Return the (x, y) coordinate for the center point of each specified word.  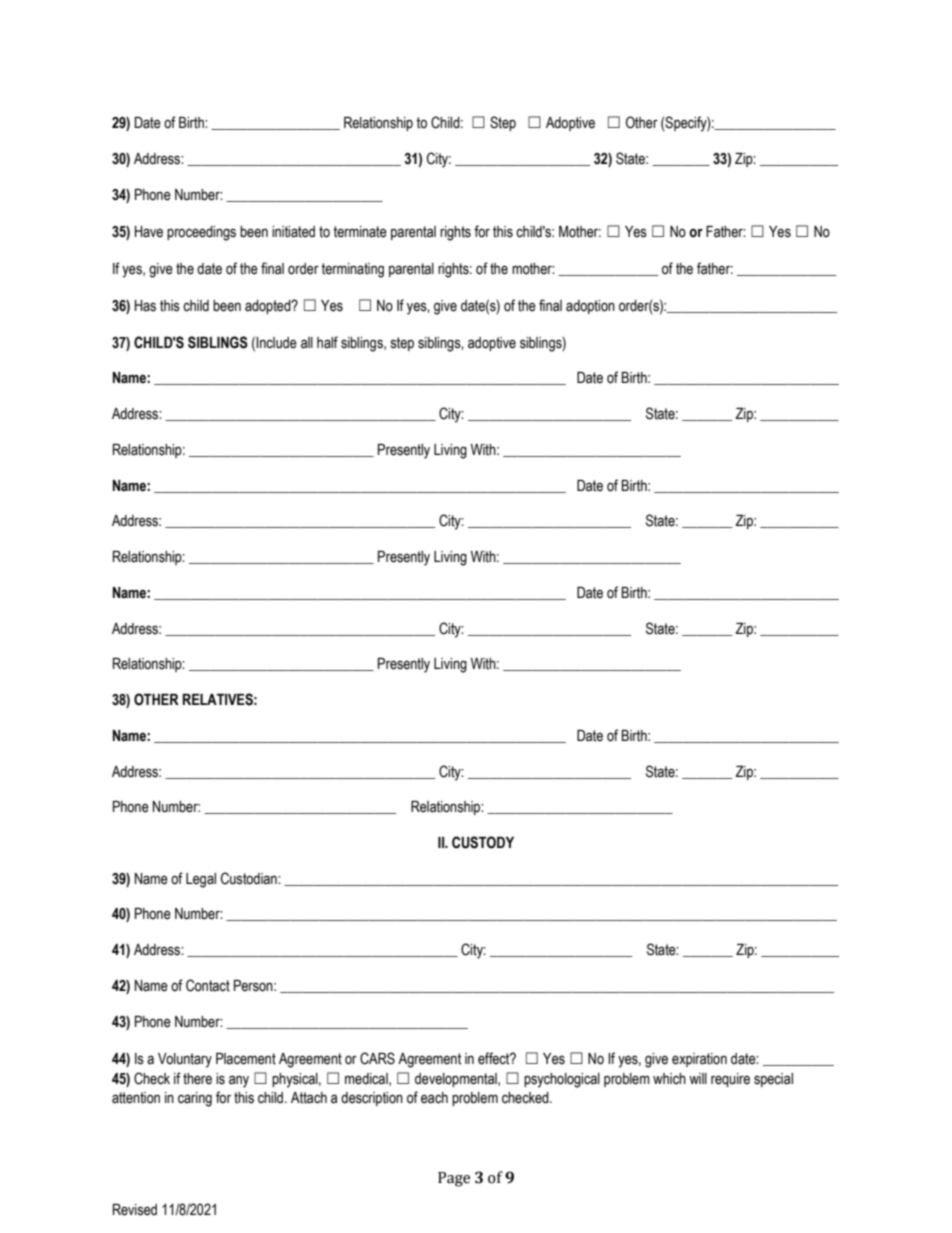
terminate (360, 232)
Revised (135, 1210)
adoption (590, 307)
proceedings (201, 233)
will (698, 1078)
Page (454, 1179)
